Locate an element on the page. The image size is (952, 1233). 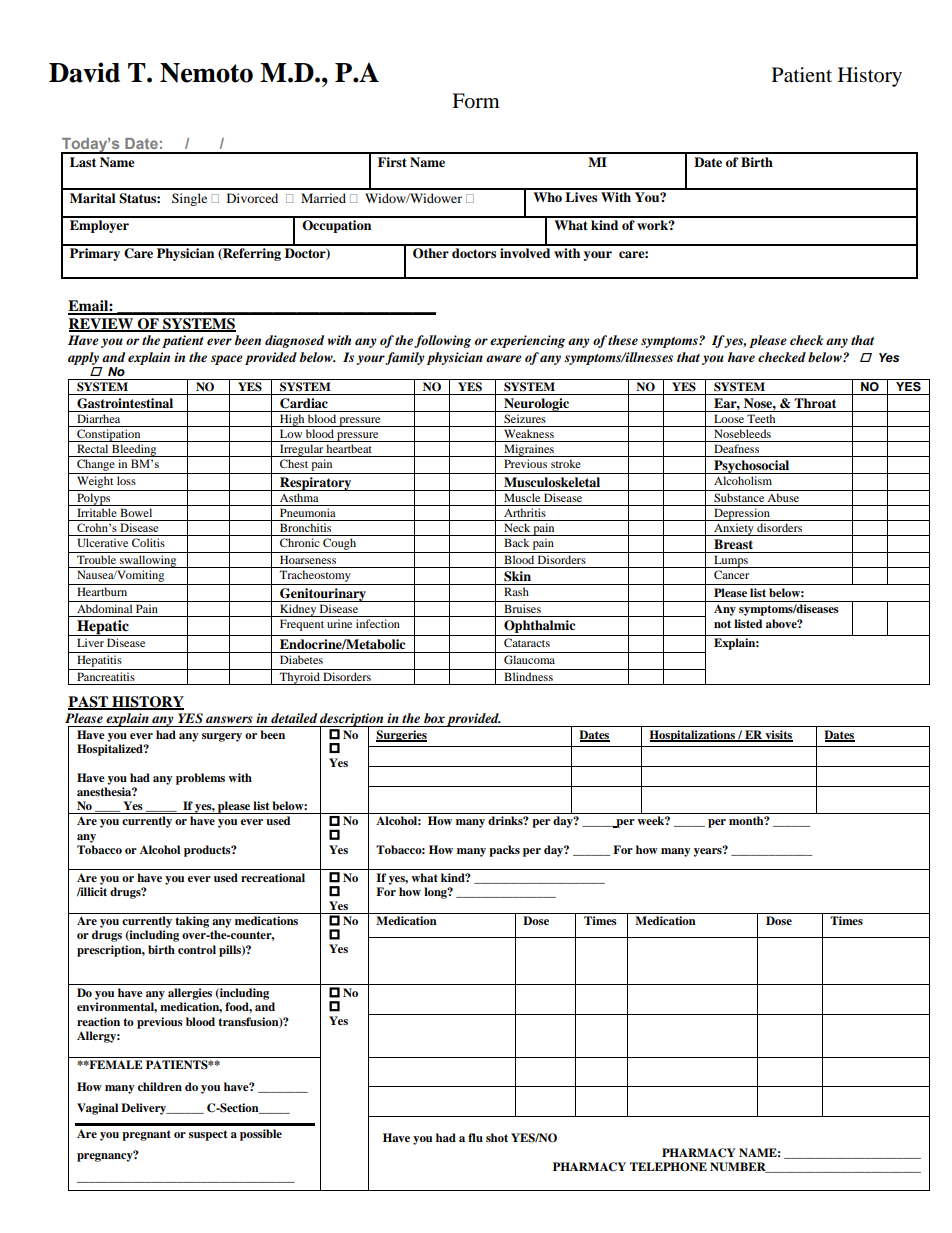
Surgeries is located at coordinates (401, 736).
